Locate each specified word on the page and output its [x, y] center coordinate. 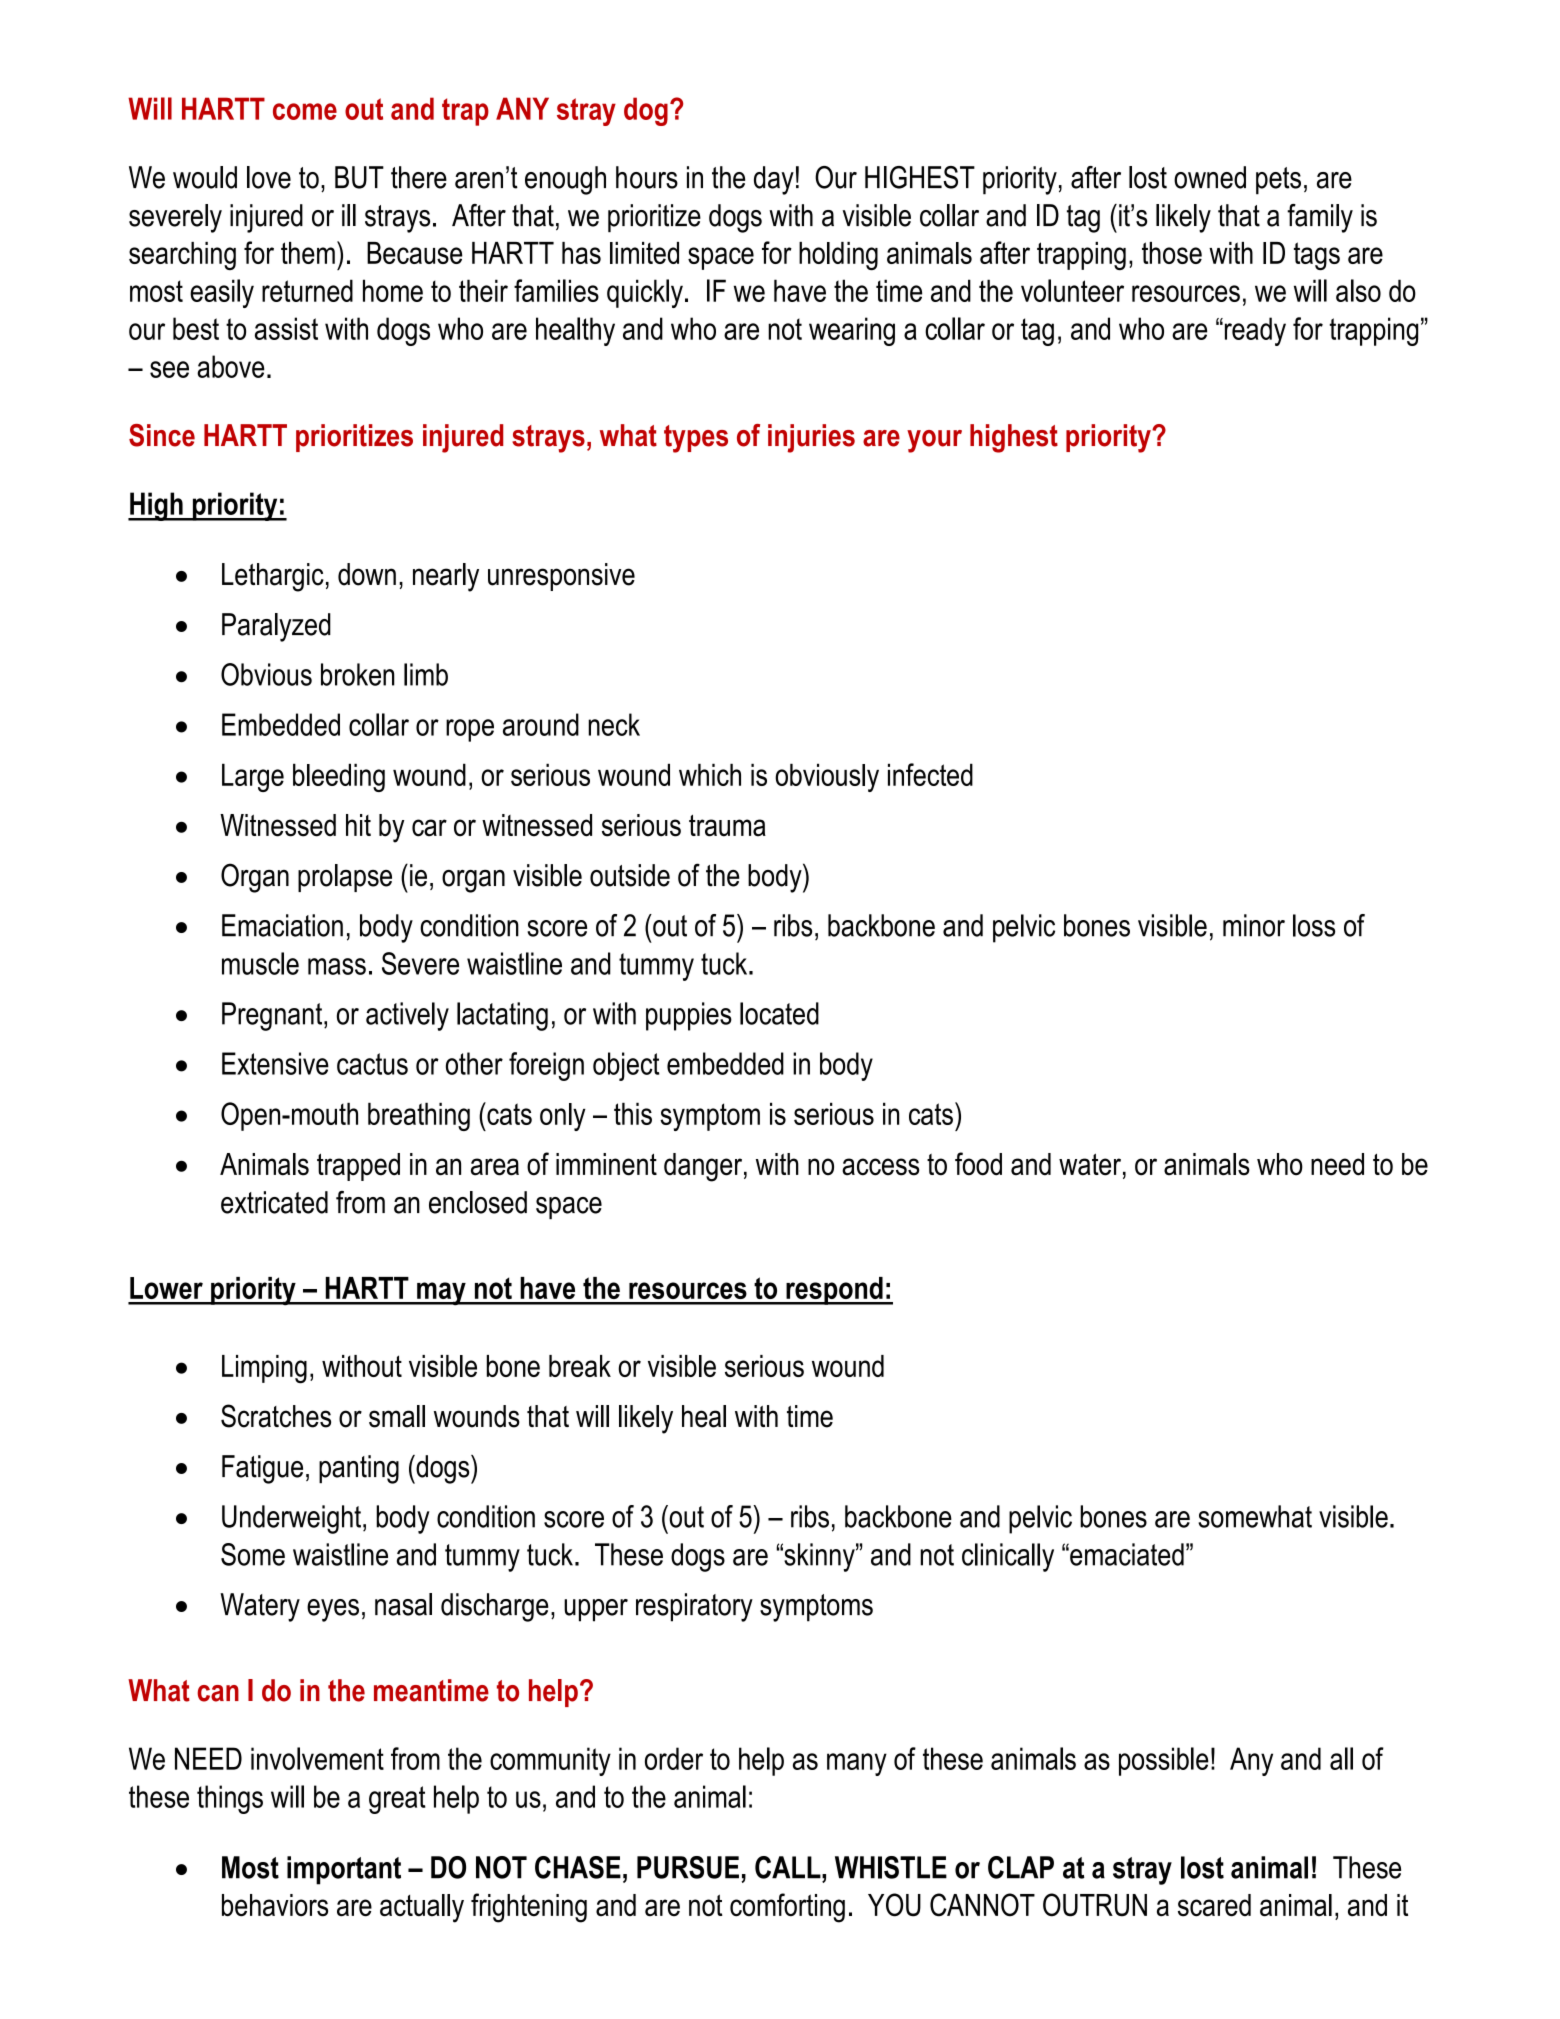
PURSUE [688, 1867]
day [774, 180]
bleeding [339, 777]
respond [834, 1291]
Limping [264, 1369]
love [269, 177]
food [978, 1164]
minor [1254, 925]
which [710, 774]
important [344, 1870]
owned [1210, 177]
